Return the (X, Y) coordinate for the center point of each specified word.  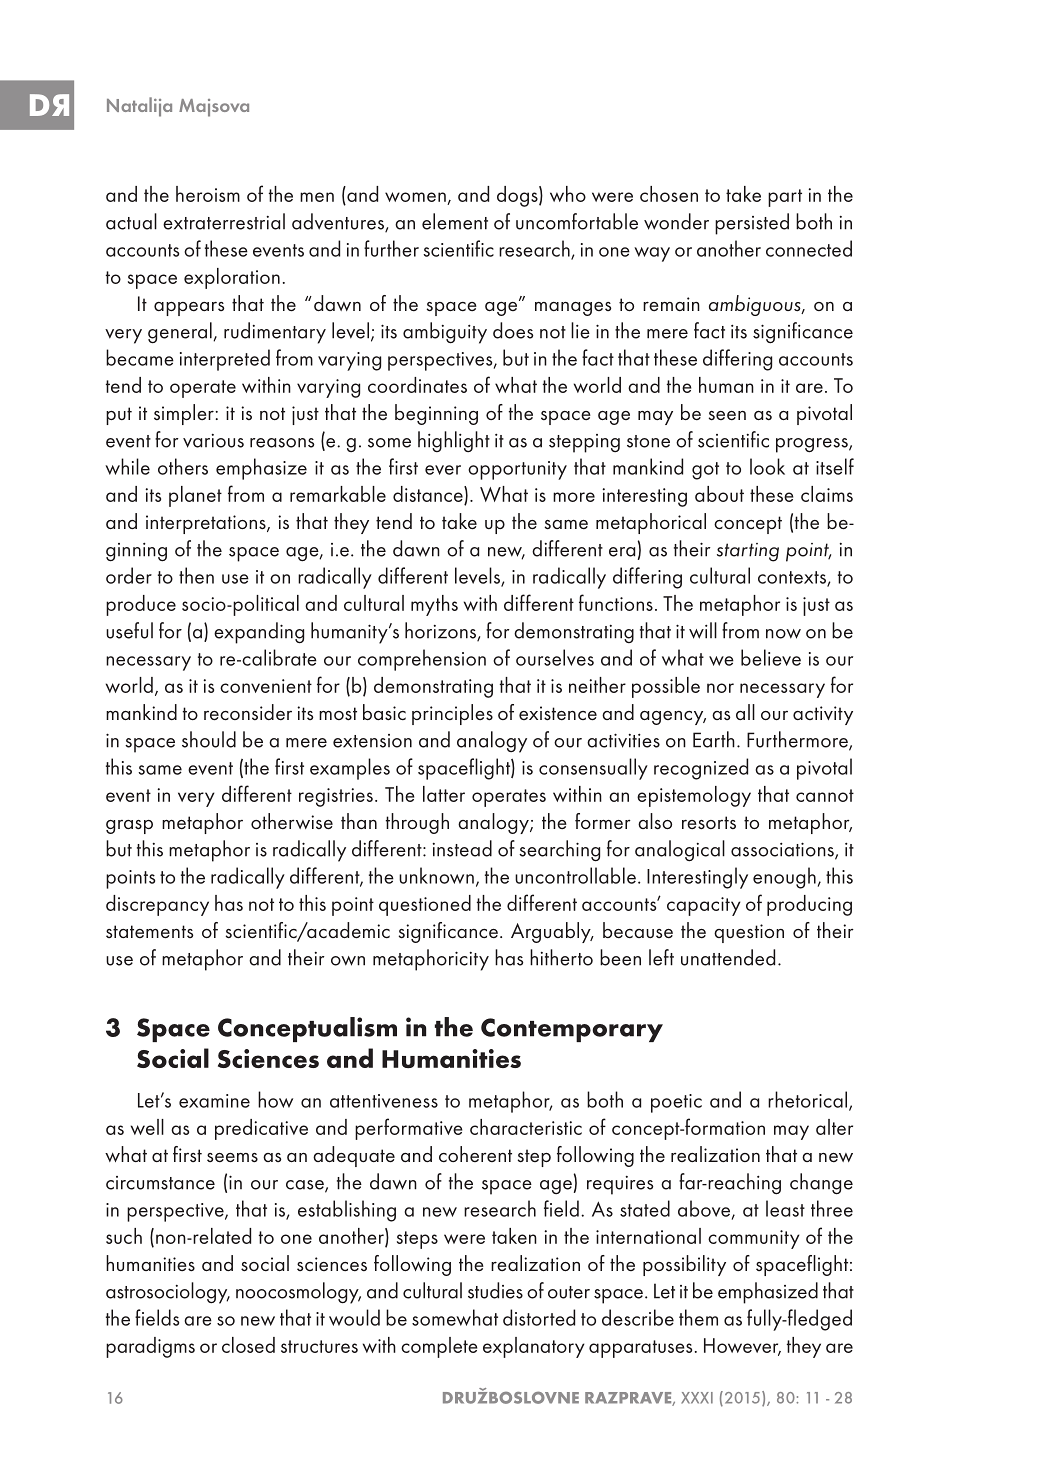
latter (444, 794)
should (209, 739)
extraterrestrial (224, 221)
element (455, 221)
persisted (752, 224)
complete (439, 1347)
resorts (709, 823)
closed (248, 1345)
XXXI (697, 1398)
